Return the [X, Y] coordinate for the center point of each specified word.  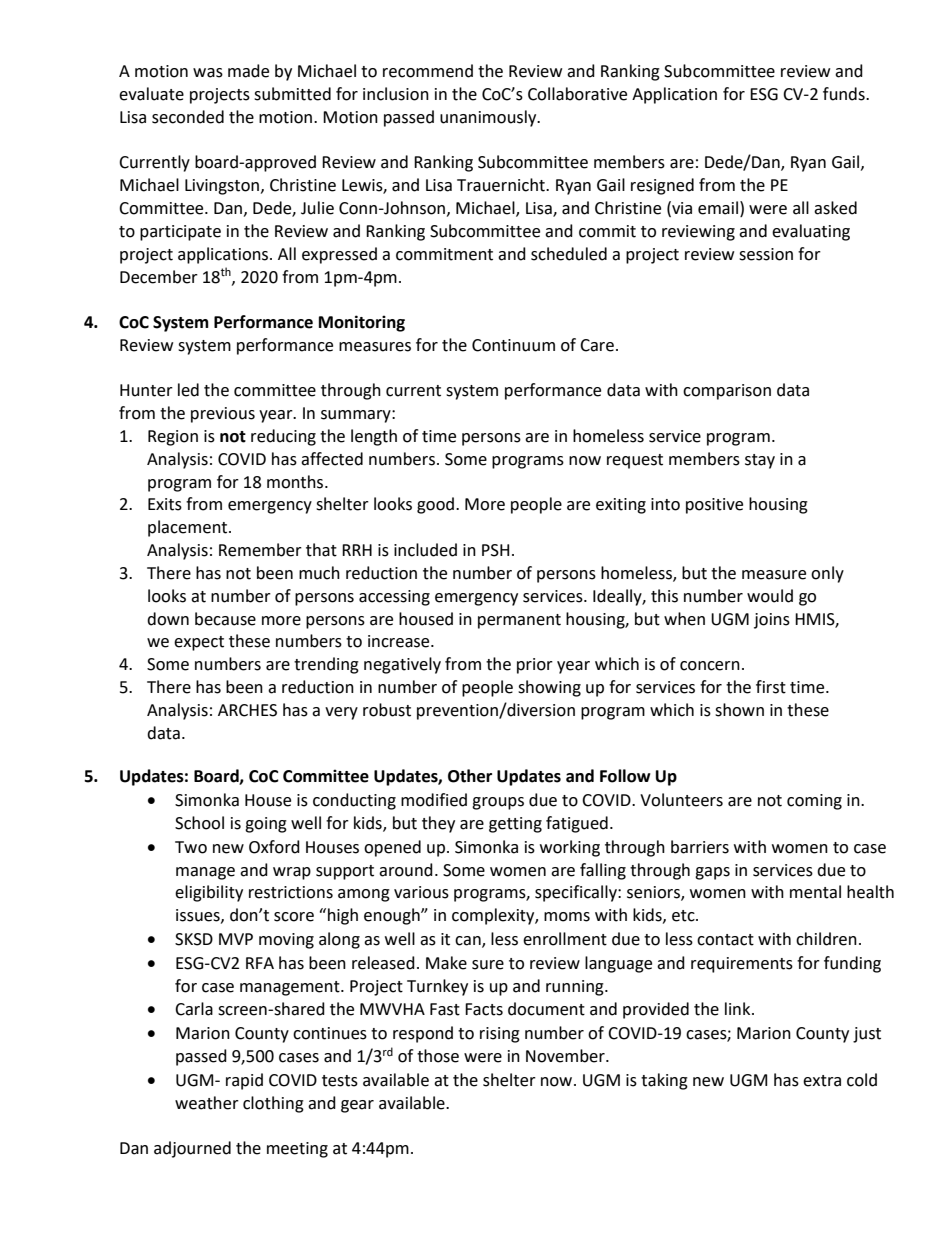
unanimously [489, 118]
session [766, 254]
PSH [495, 550]
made [248, 71]
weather [207, 1103]
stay [760, 461]
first [771, 687]
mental [815, 892]
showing [549, 688]
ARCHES [247, 710]
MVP [236, 939]
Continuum [513, 345]
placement [189, 528]
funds [845, 94]
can [469, 942]
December [159, 277]
